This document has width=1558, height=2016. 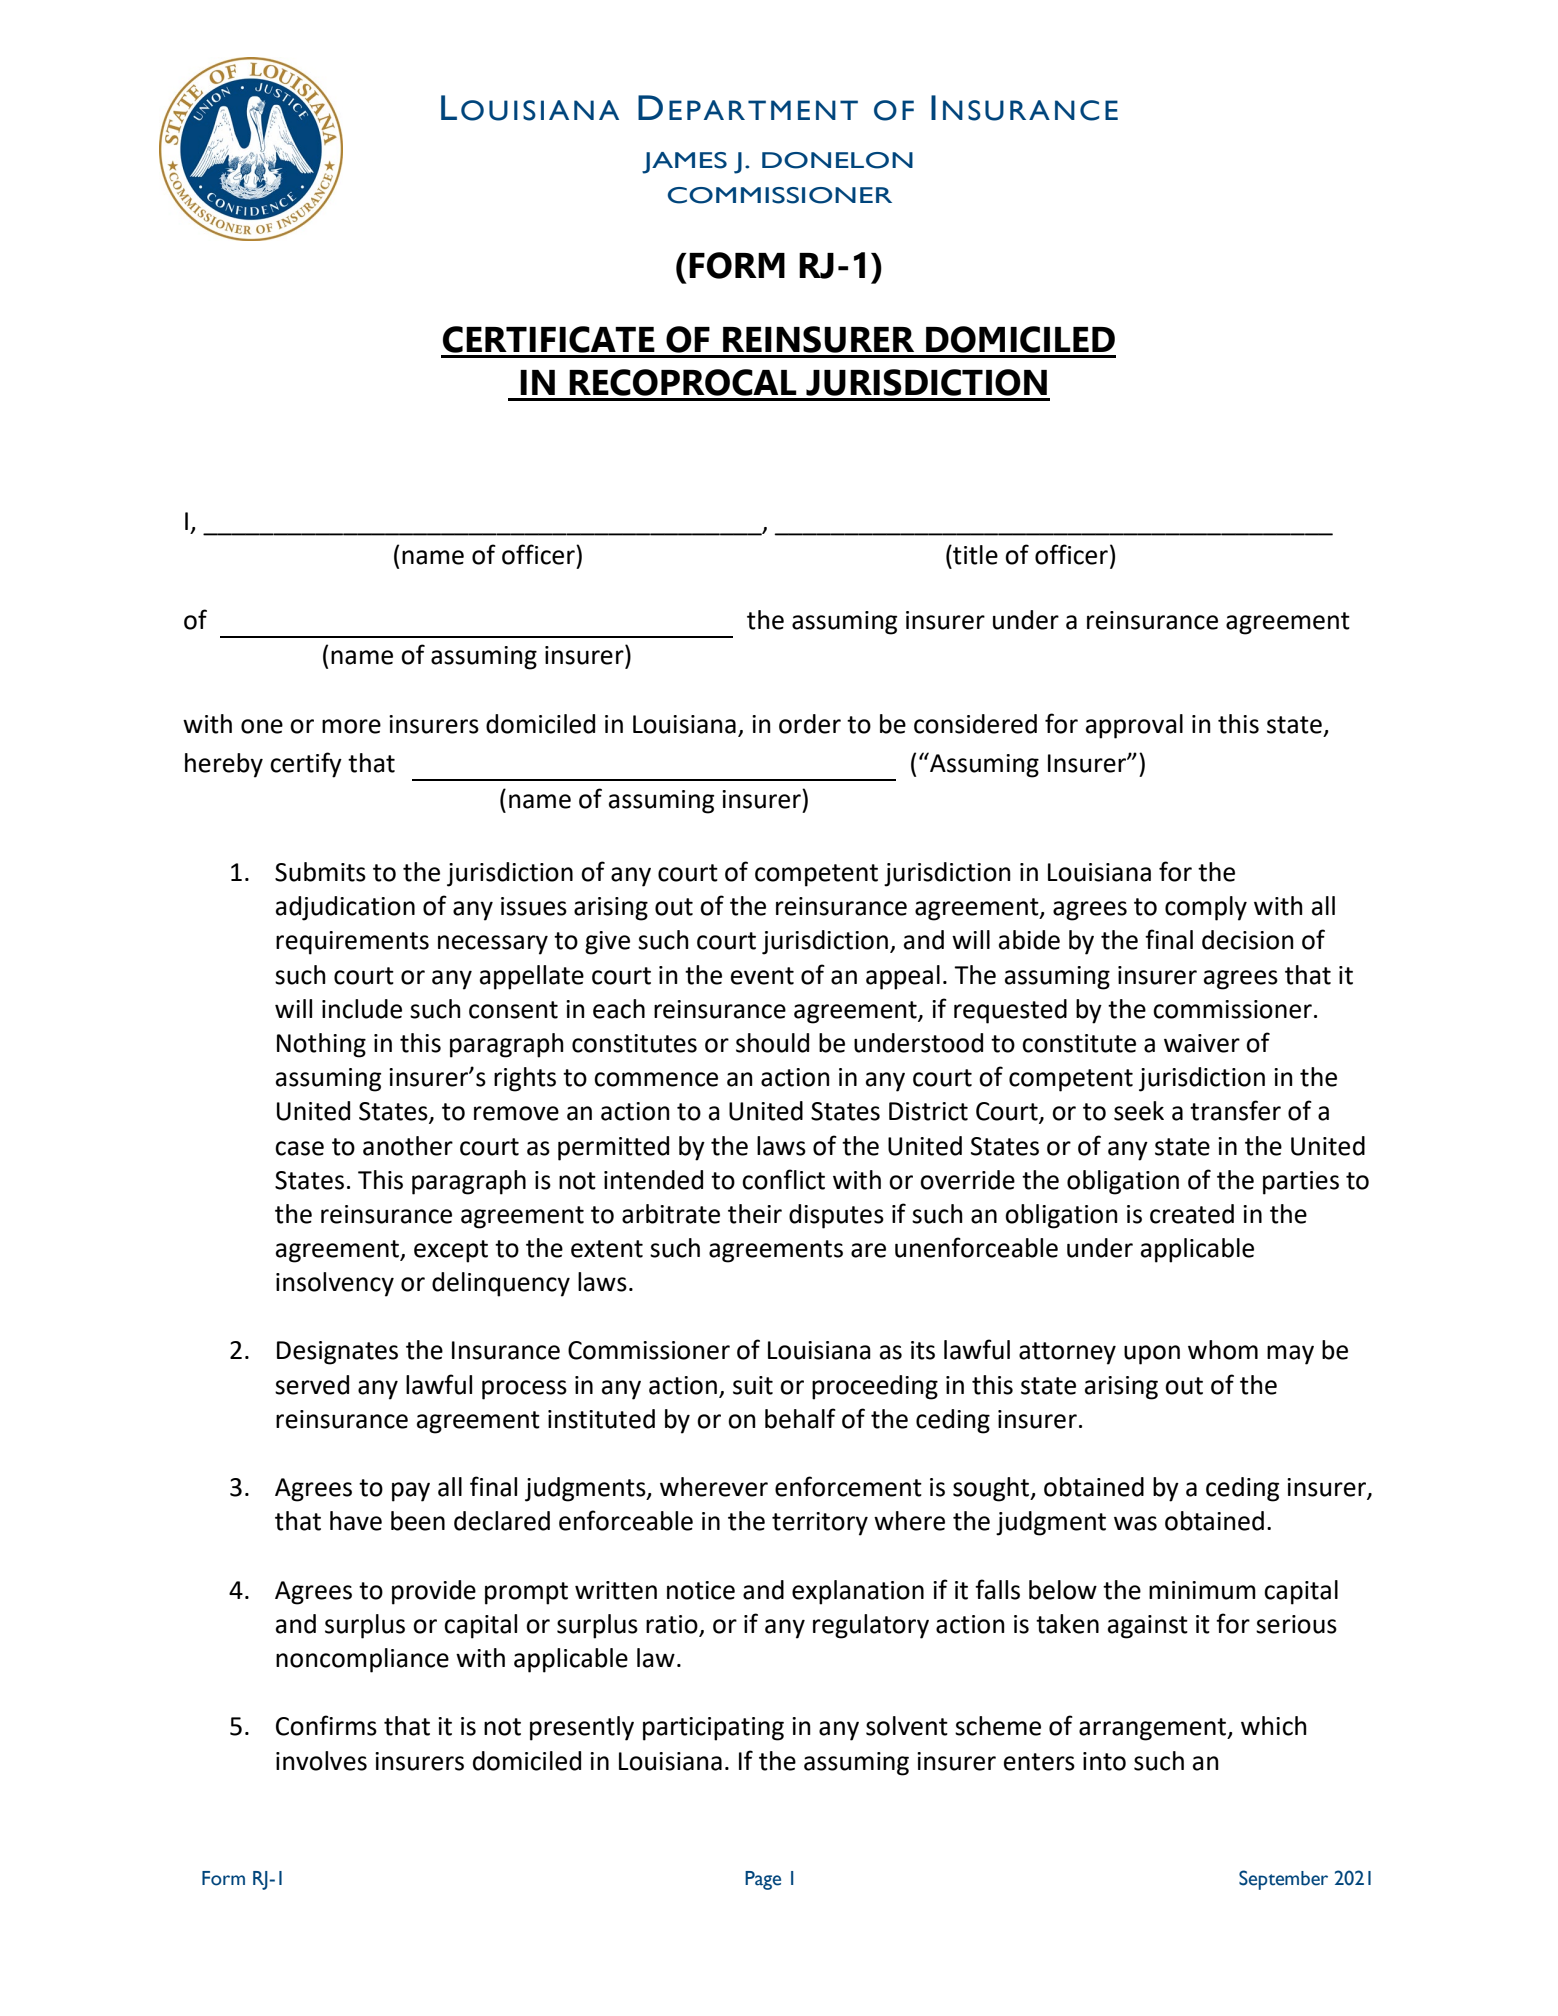 I want to click on territory, so click(x=820, y=1524).
